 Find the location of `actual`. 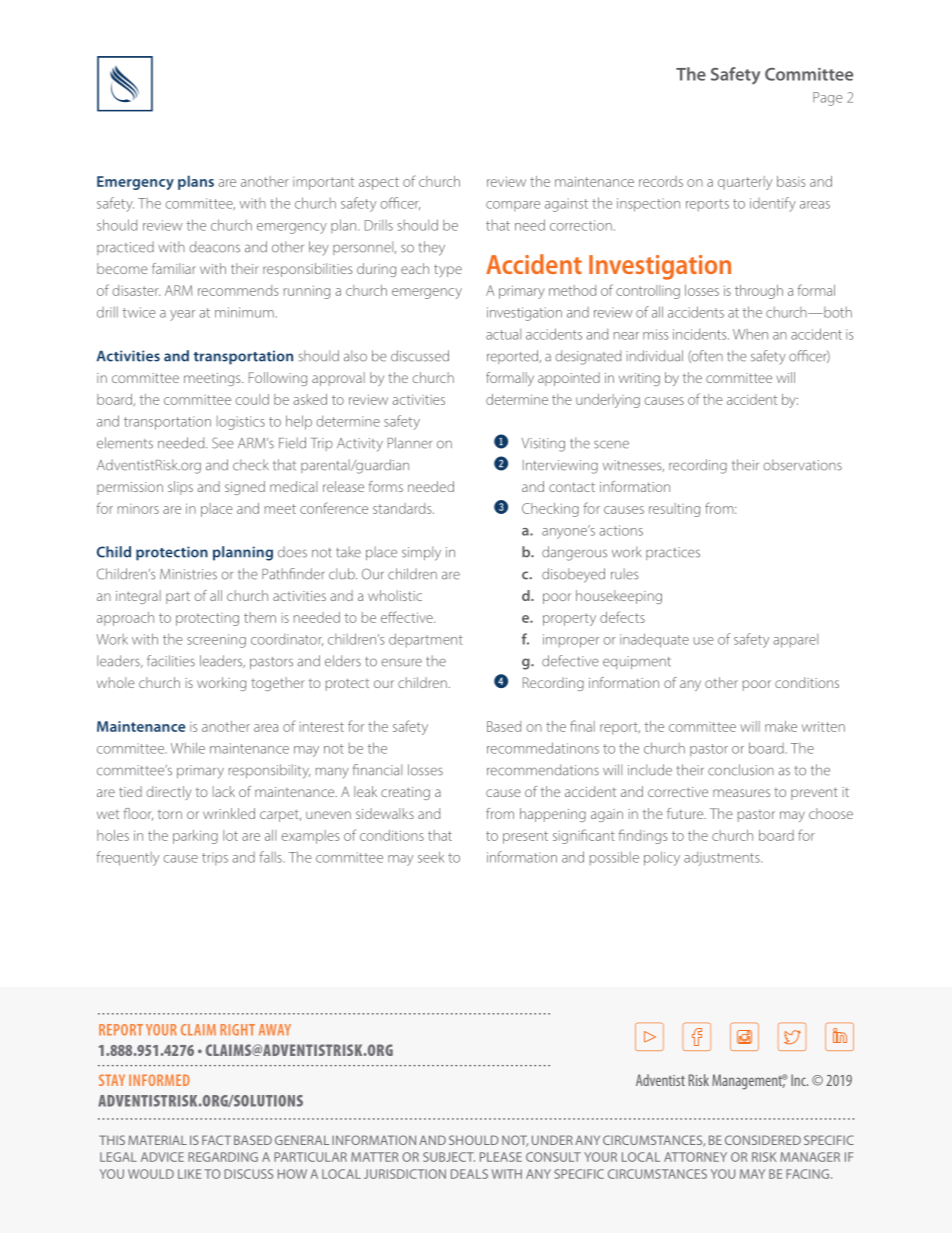

actual is located at coordinates (503, 334).
